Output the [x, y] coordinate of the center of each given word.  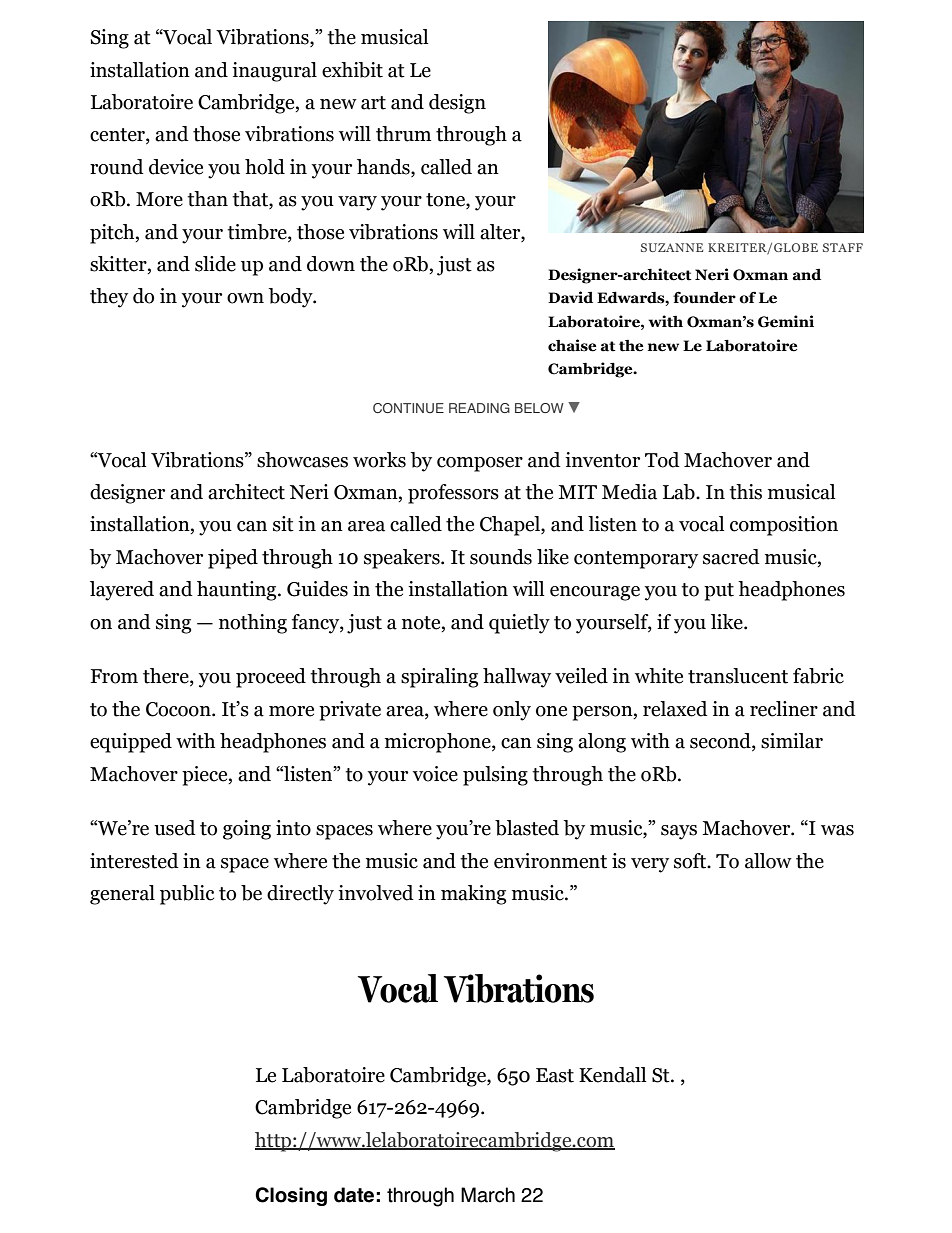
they [109, 298]
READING [479, 408]
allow [768, 861]
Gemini [786, 321]
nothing [253, 624]
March [488, 1195]
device [176, 167]
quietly [519, 624]
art [373, 103]
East [555, 1075]
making [473, 895]
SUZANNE [672, 247]
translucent [738, 676]
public [187, 895]
